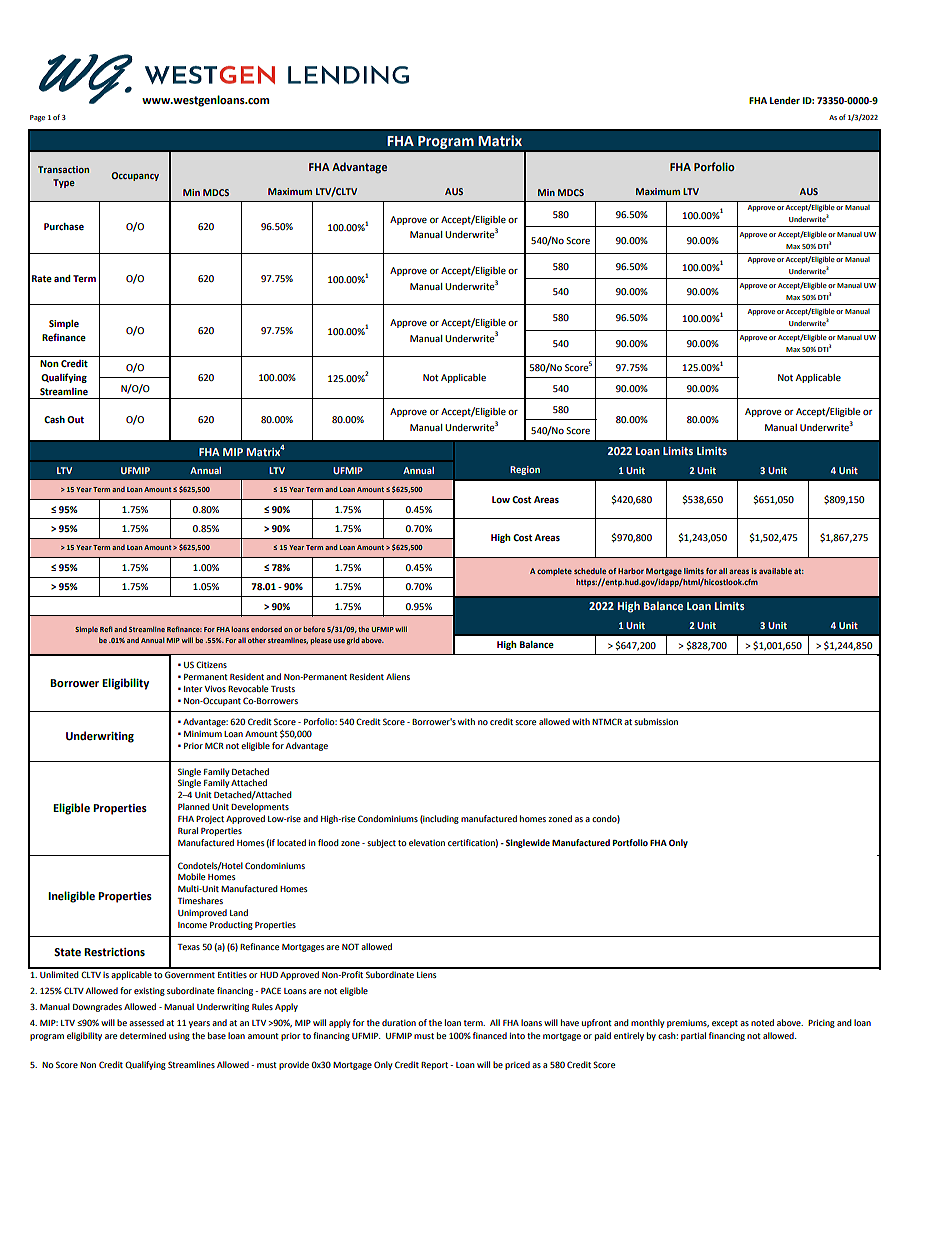 This screenshot has height=1233, width=952. What do you see at coordinates (775, 571) in the screenshot?
I see `available` at bounding box center [775, 571].
